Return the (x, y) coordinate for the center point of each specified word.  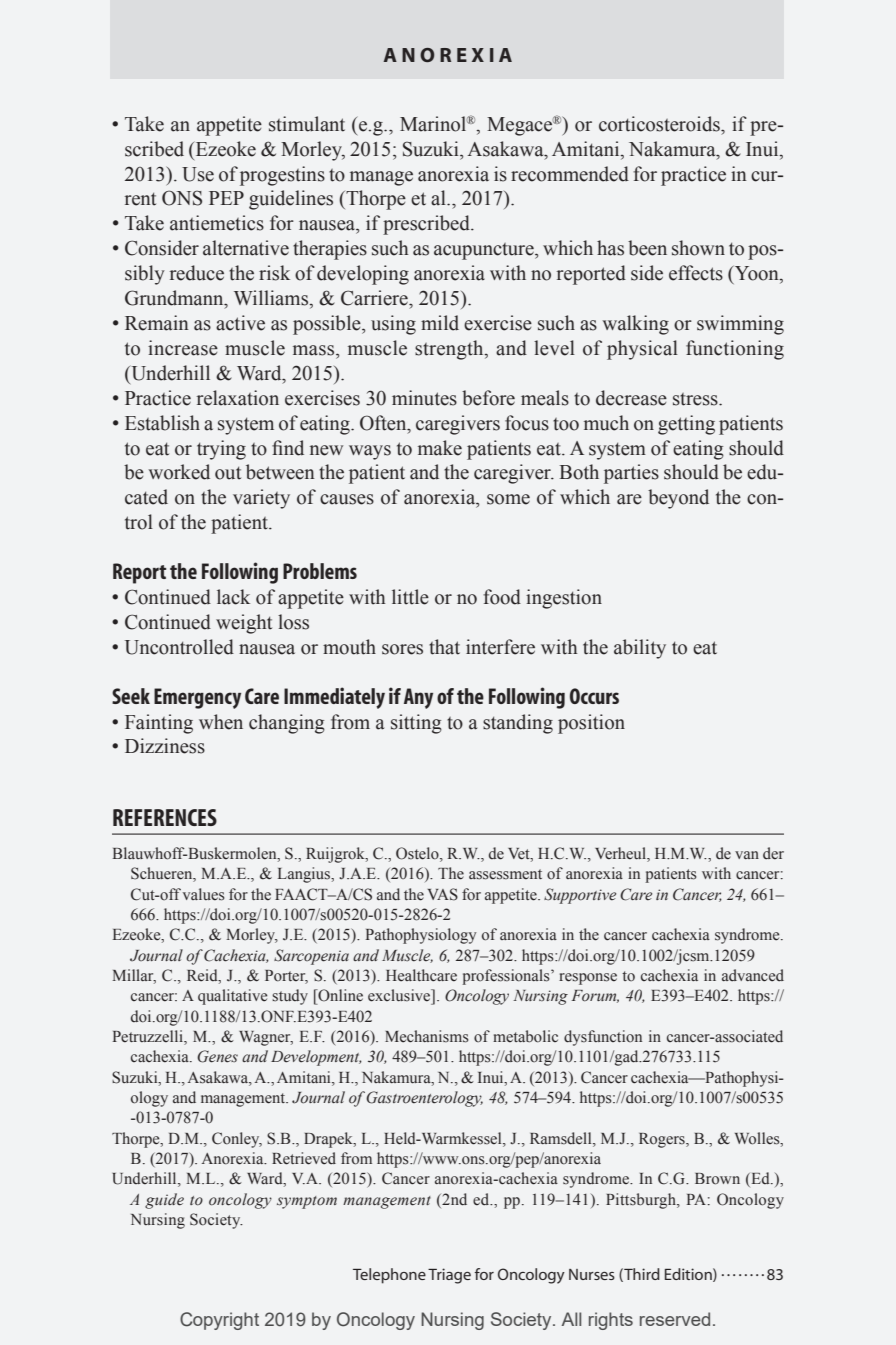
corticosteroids (660, 124)
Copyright (219, 1321)
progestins (282, 176)
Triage (449, 1276)
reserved (675, 1319)
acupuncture (485, 251)
